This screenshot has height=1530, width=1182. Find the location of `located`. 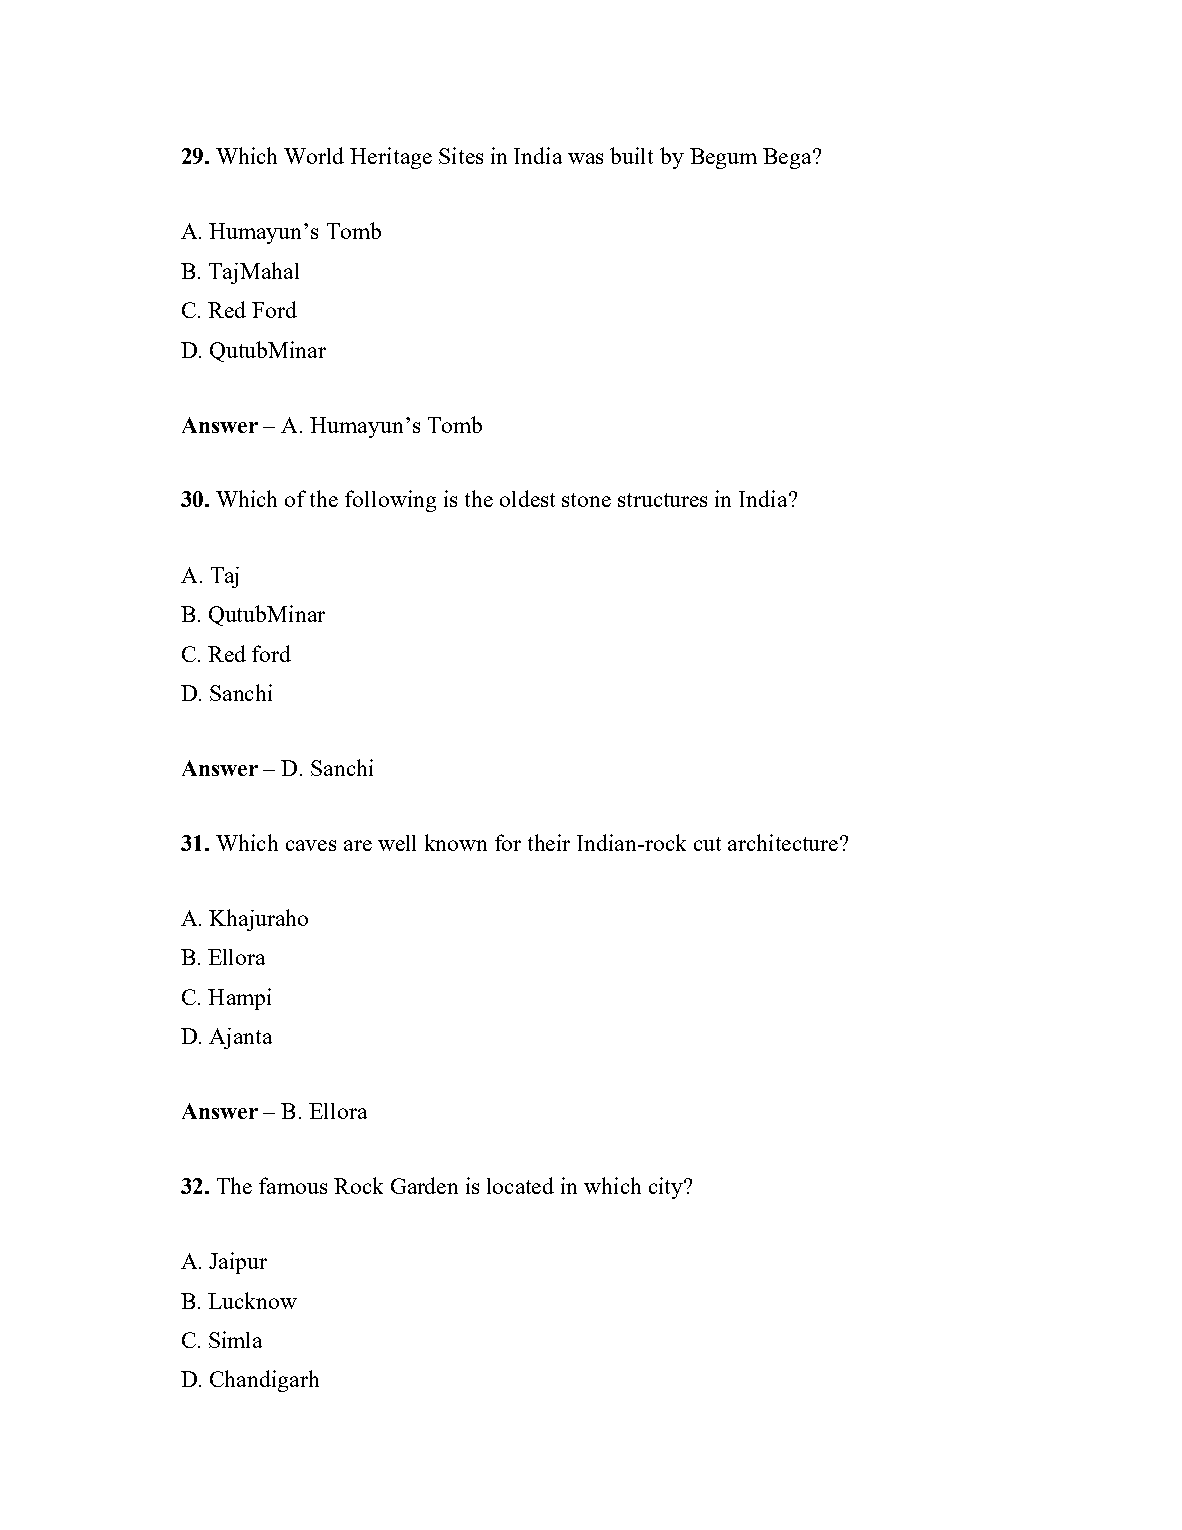

located is located at coordinates (520, 1185).
